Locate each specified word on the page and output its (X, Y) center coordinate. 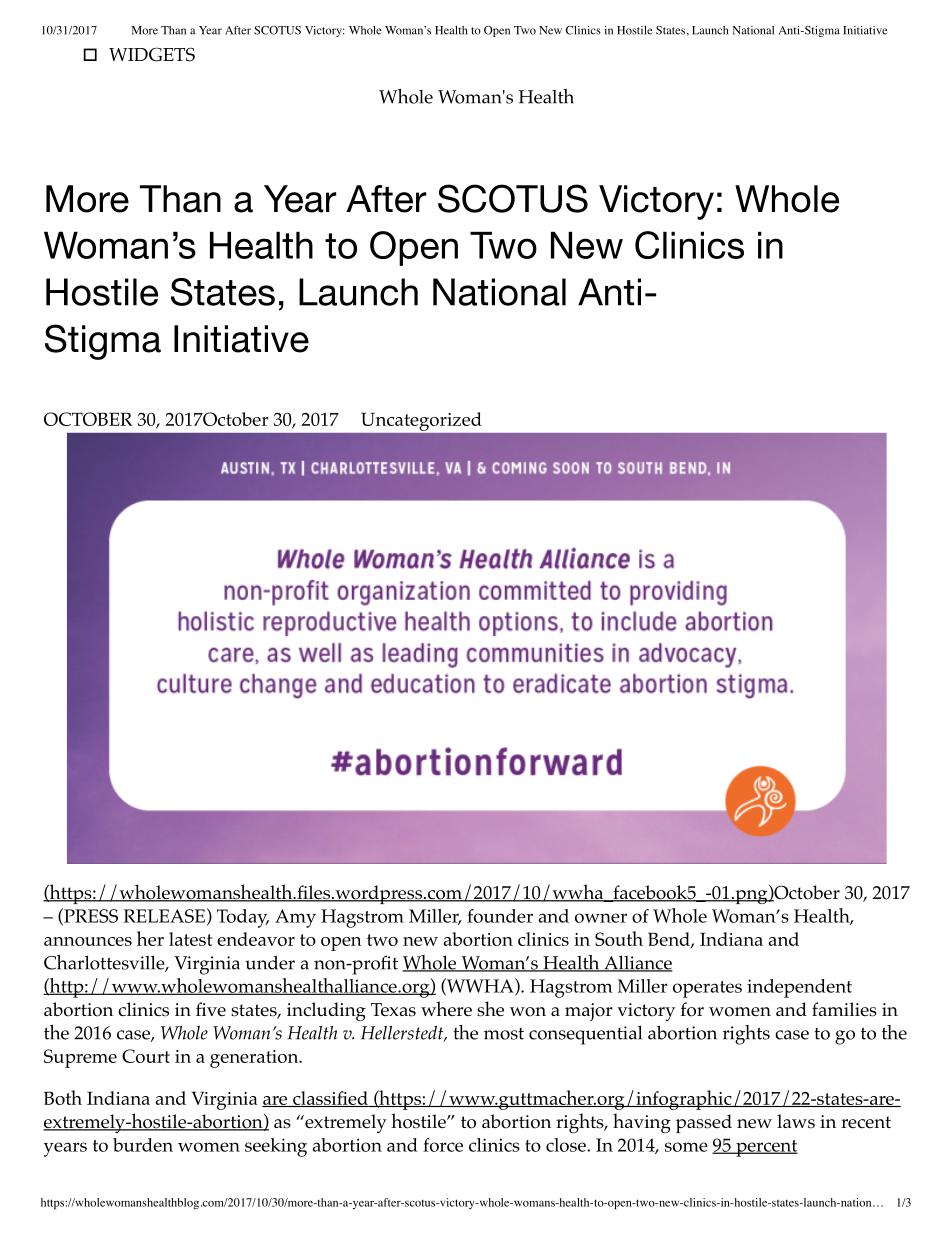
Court (146, 1056)
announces (88, 941)
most (504, 1034)
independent (799, 988)
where (446, 1008)
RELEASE (164, 916)
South (619, 938)
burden (143, 1145)
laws (796, 1121)
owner (601, 918)
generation (255, 1059)
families (844, 1009)
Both (63, 1097)
